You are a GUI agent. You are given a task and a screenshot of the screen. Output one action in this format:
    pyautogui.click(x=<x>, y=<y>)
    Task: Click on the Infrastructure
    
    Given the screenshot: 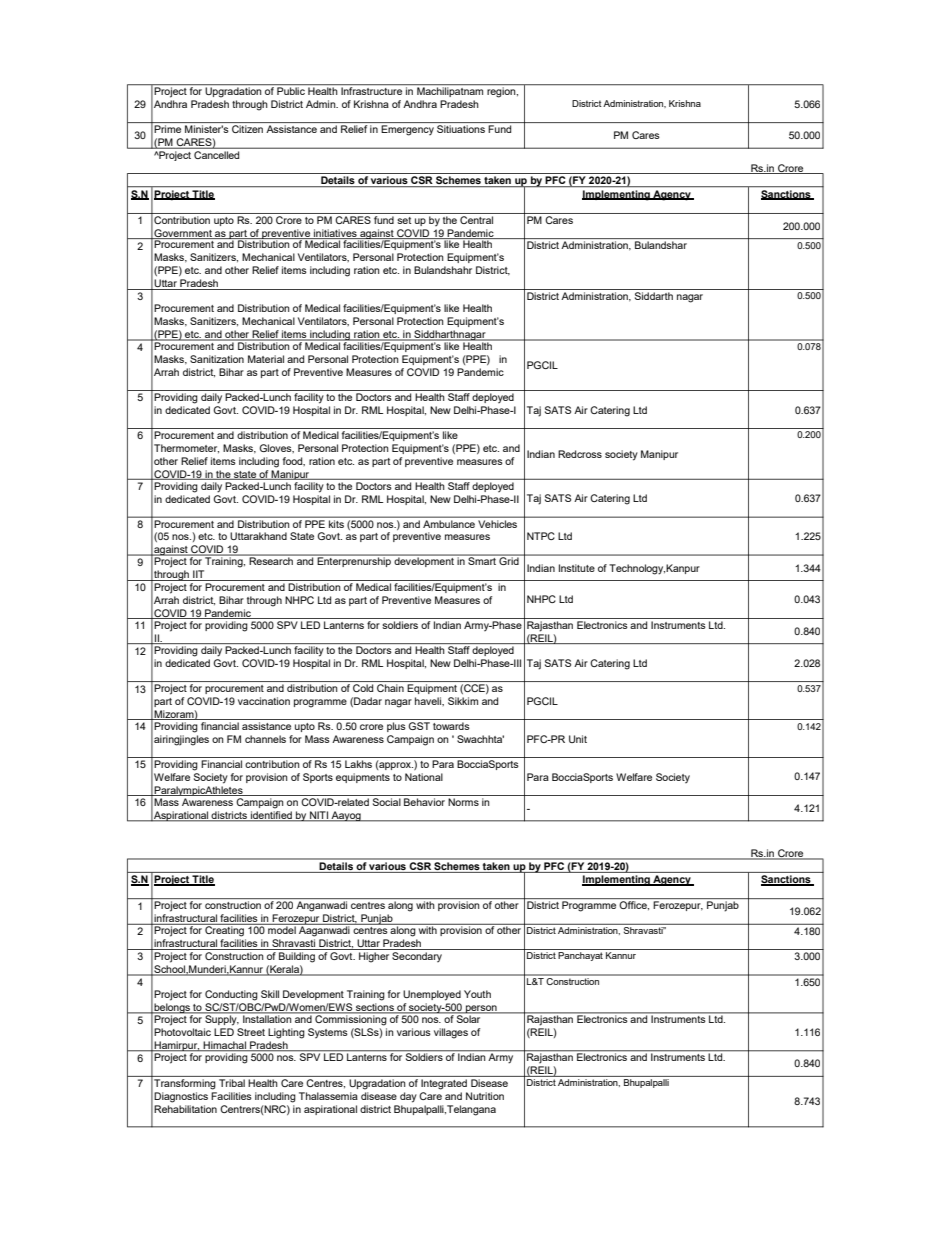 What is the action you would take?
    pyautogui.click(x=371, y=91)
